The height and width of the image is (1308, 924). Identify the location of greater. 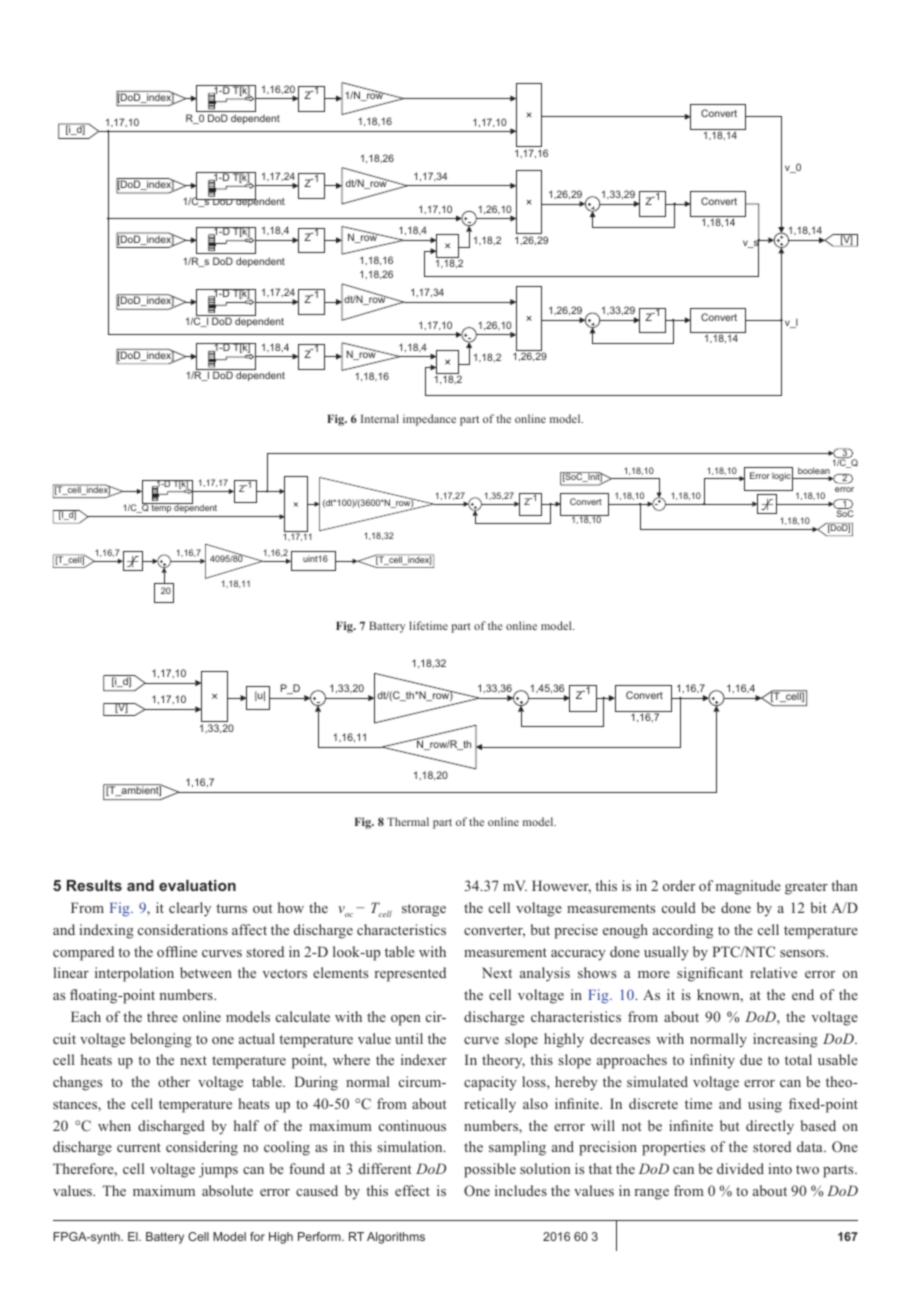
(806, 888).
